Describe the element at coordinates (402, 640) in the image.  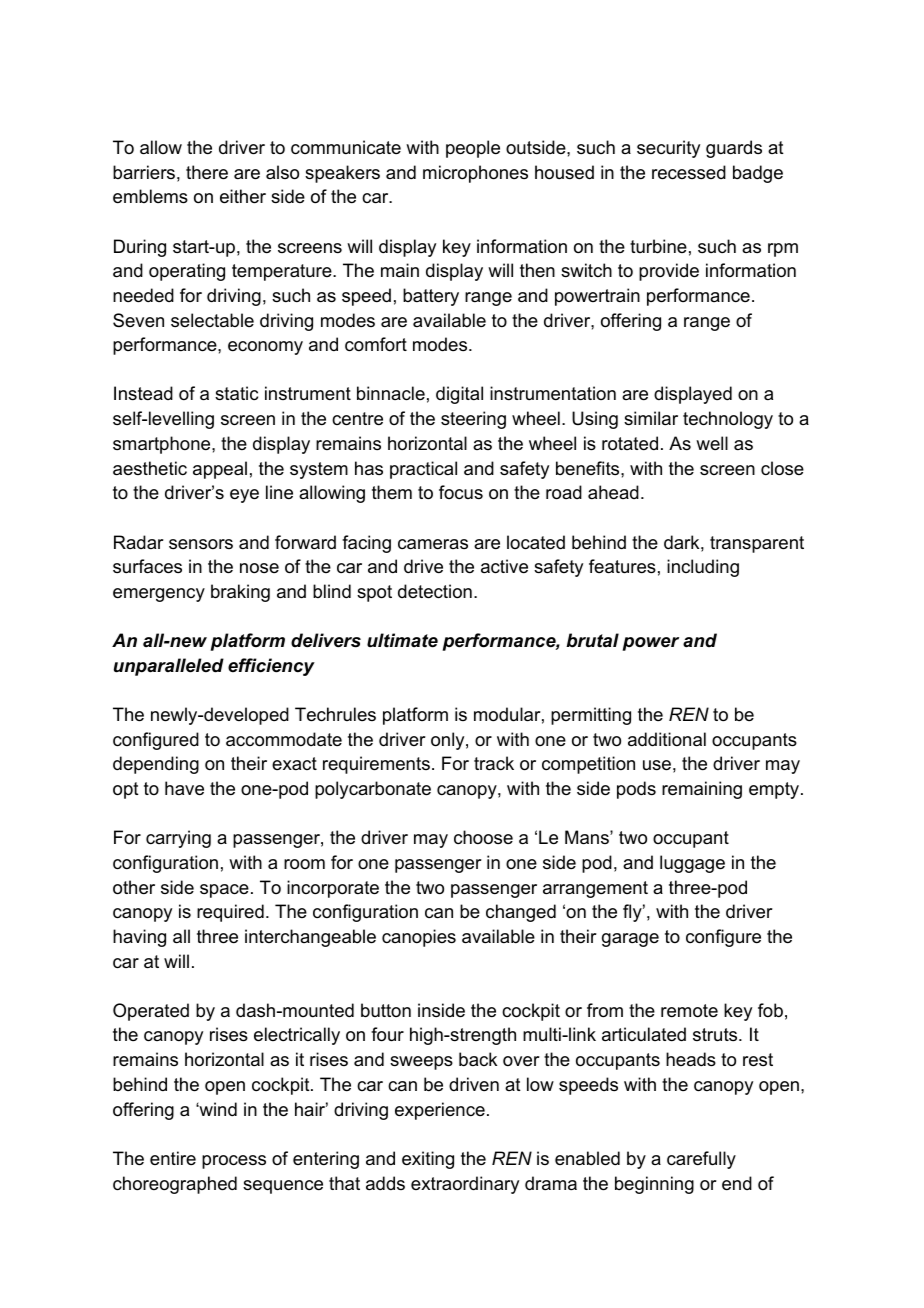
I see `ultimate` at that location.
